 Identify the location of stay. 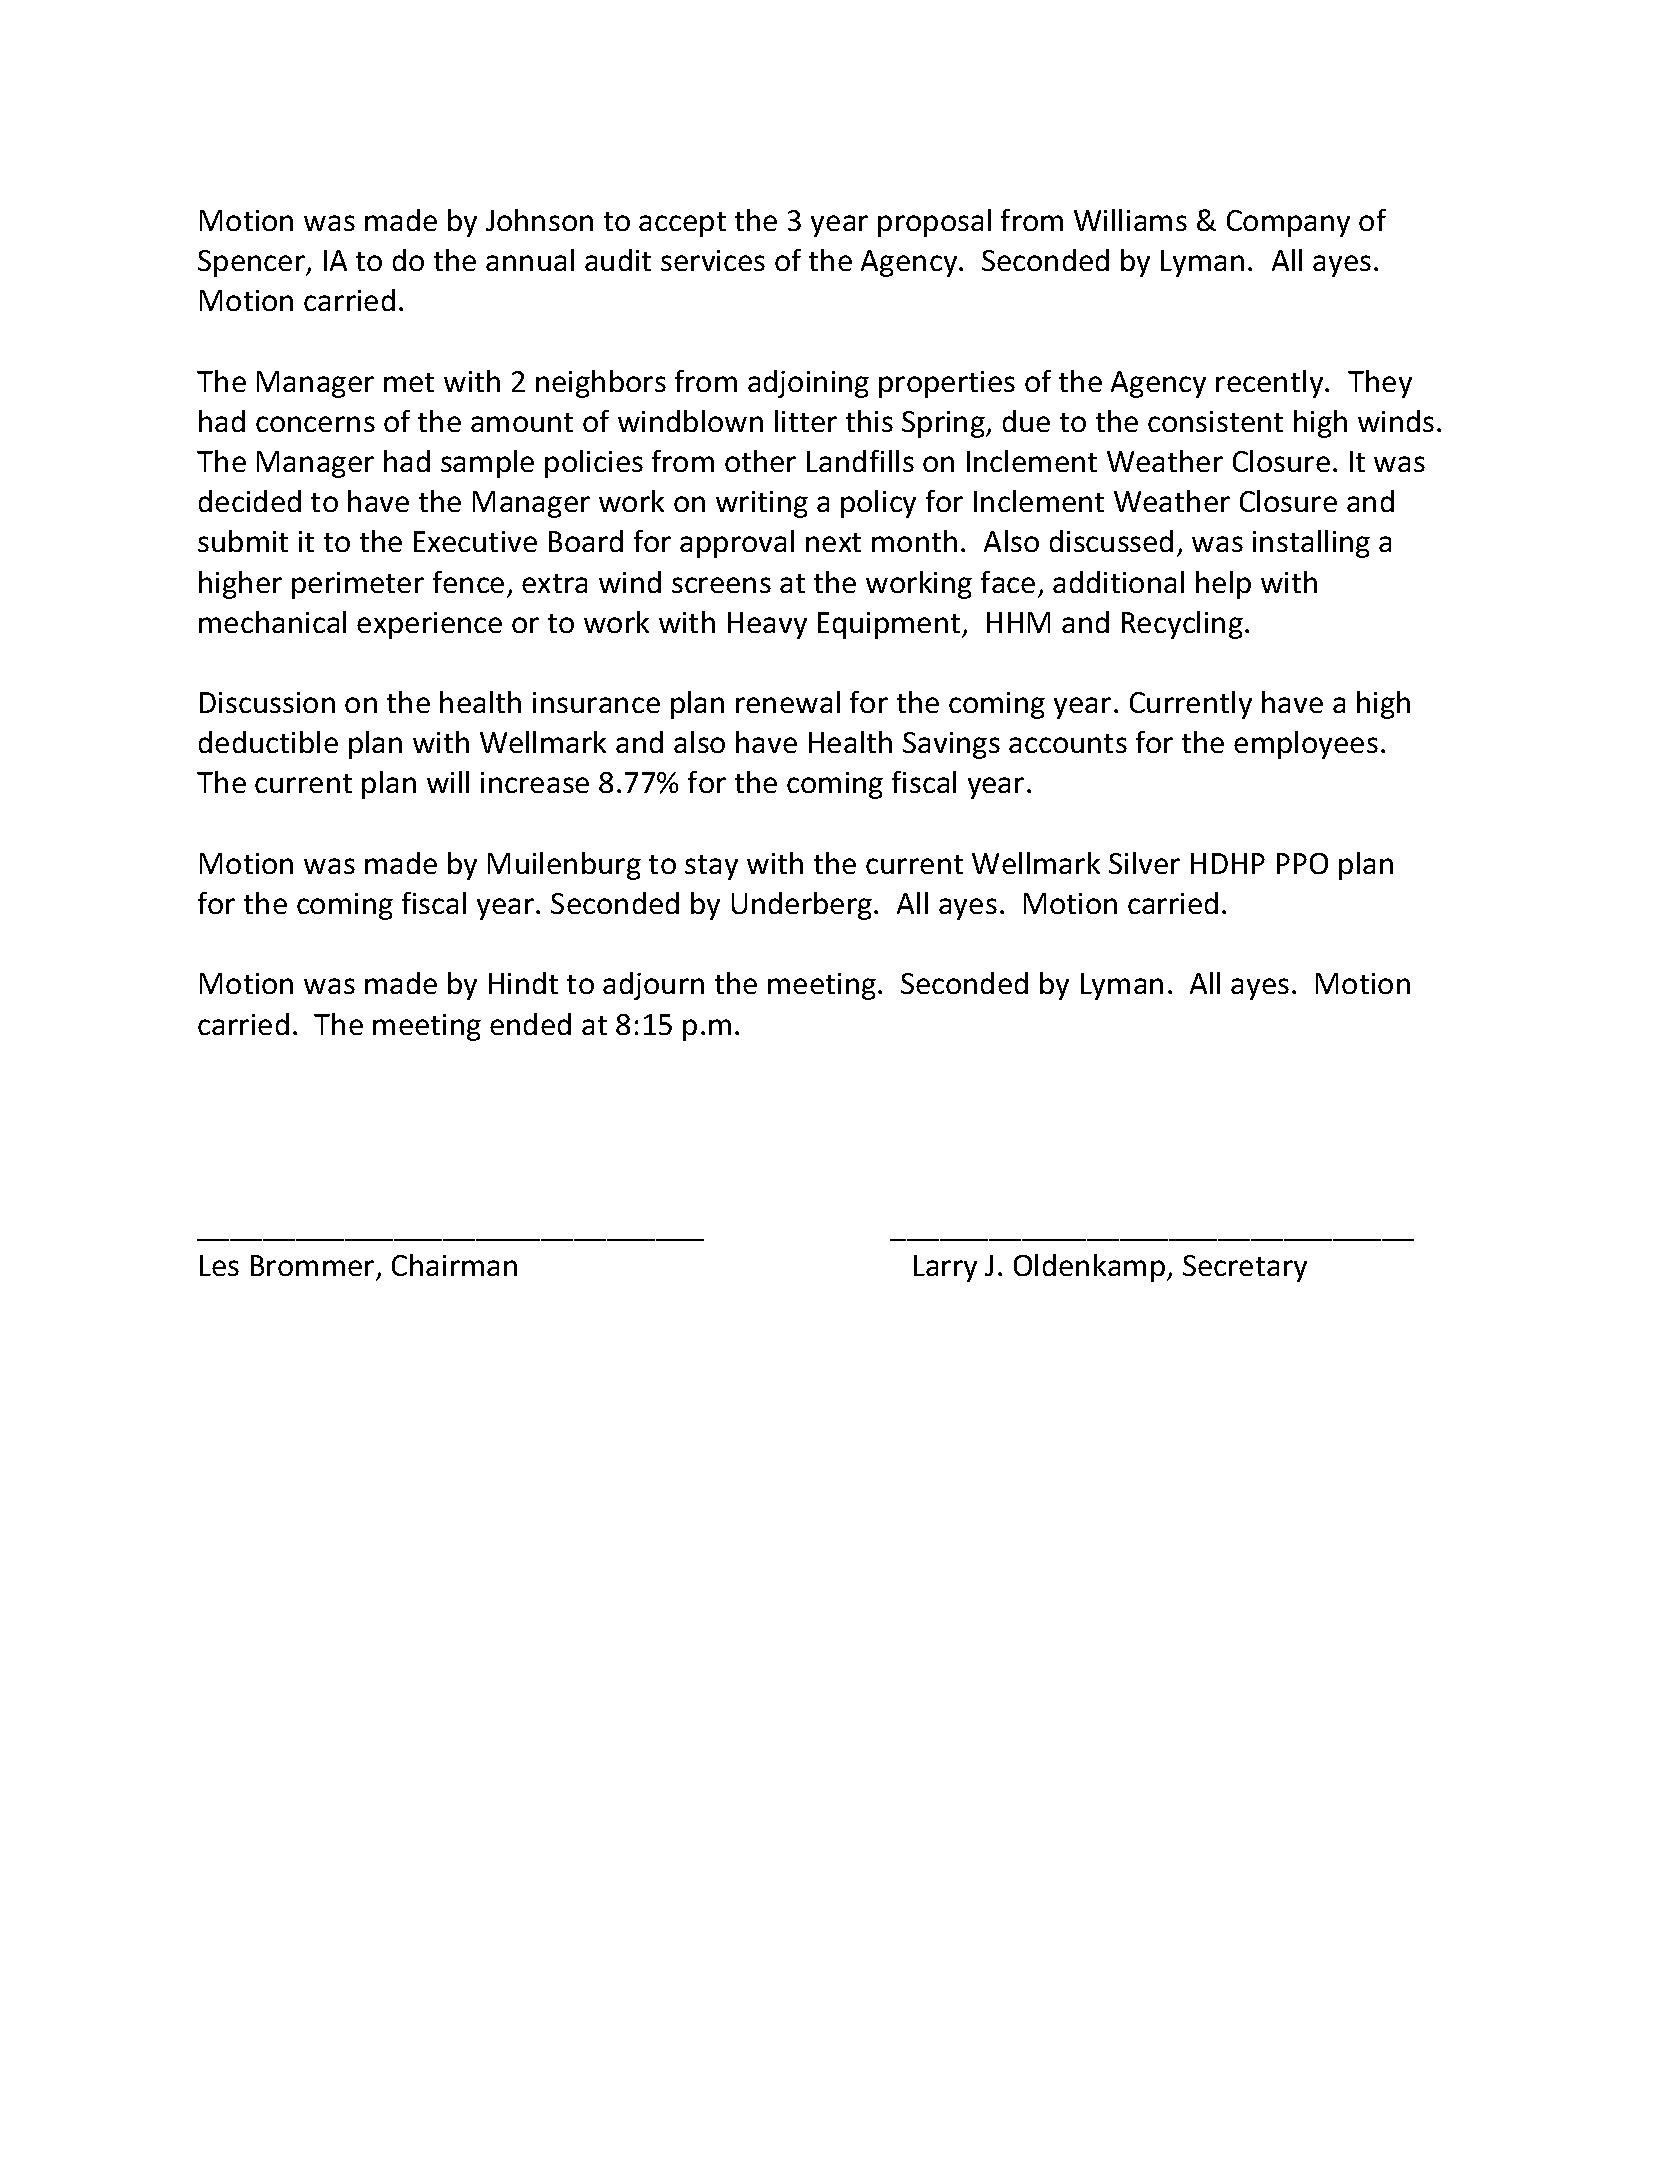
(711, 867).
